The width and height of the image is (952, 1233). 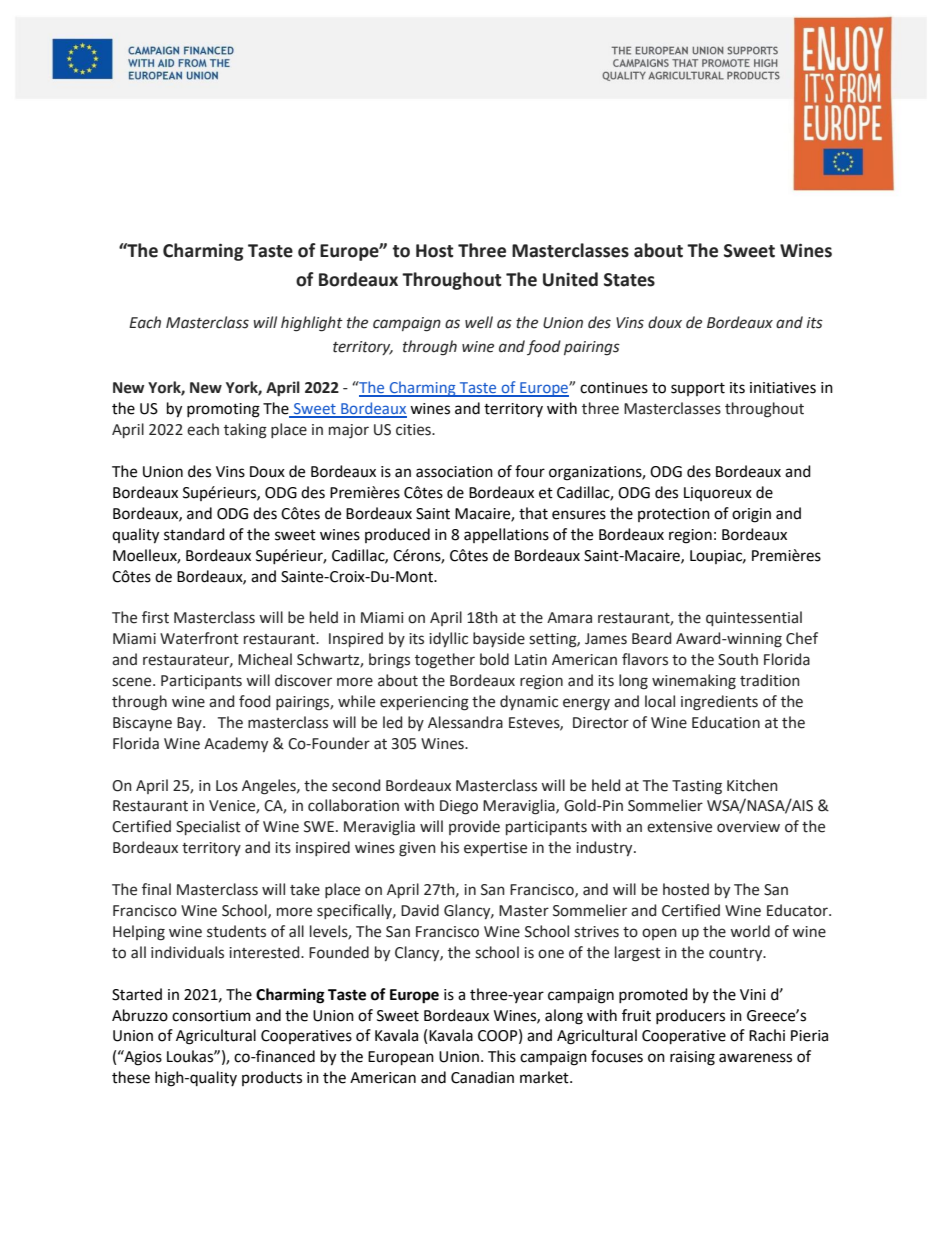 I want to click on consortium, so click(x=211, y=1016).
